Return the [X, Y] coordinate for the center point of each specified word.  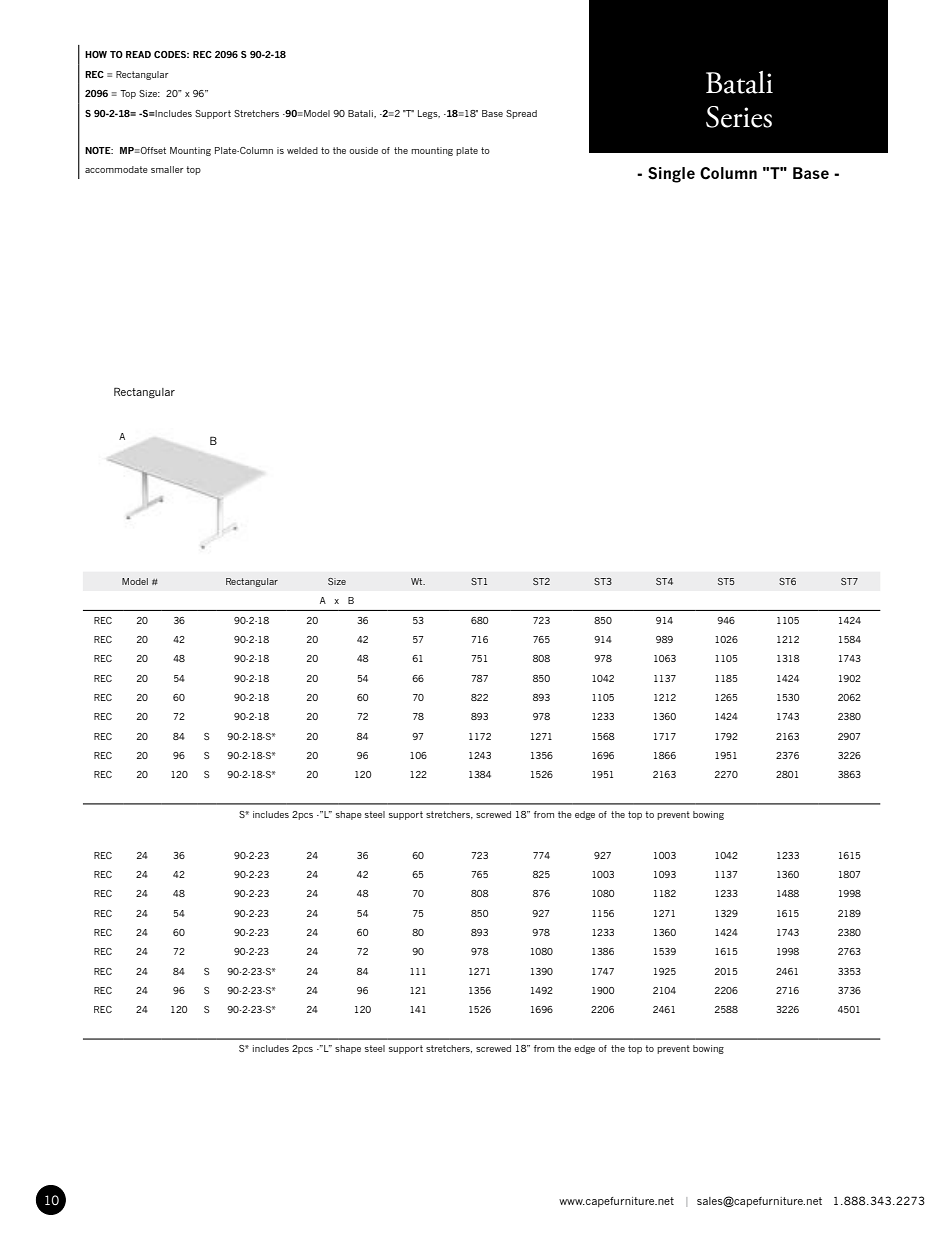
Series [739, 117]
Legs [429, 114]
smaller [167, 169]
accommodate [116, 169]
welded [302, 150]
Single [671, 175]
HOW [96, 54]
